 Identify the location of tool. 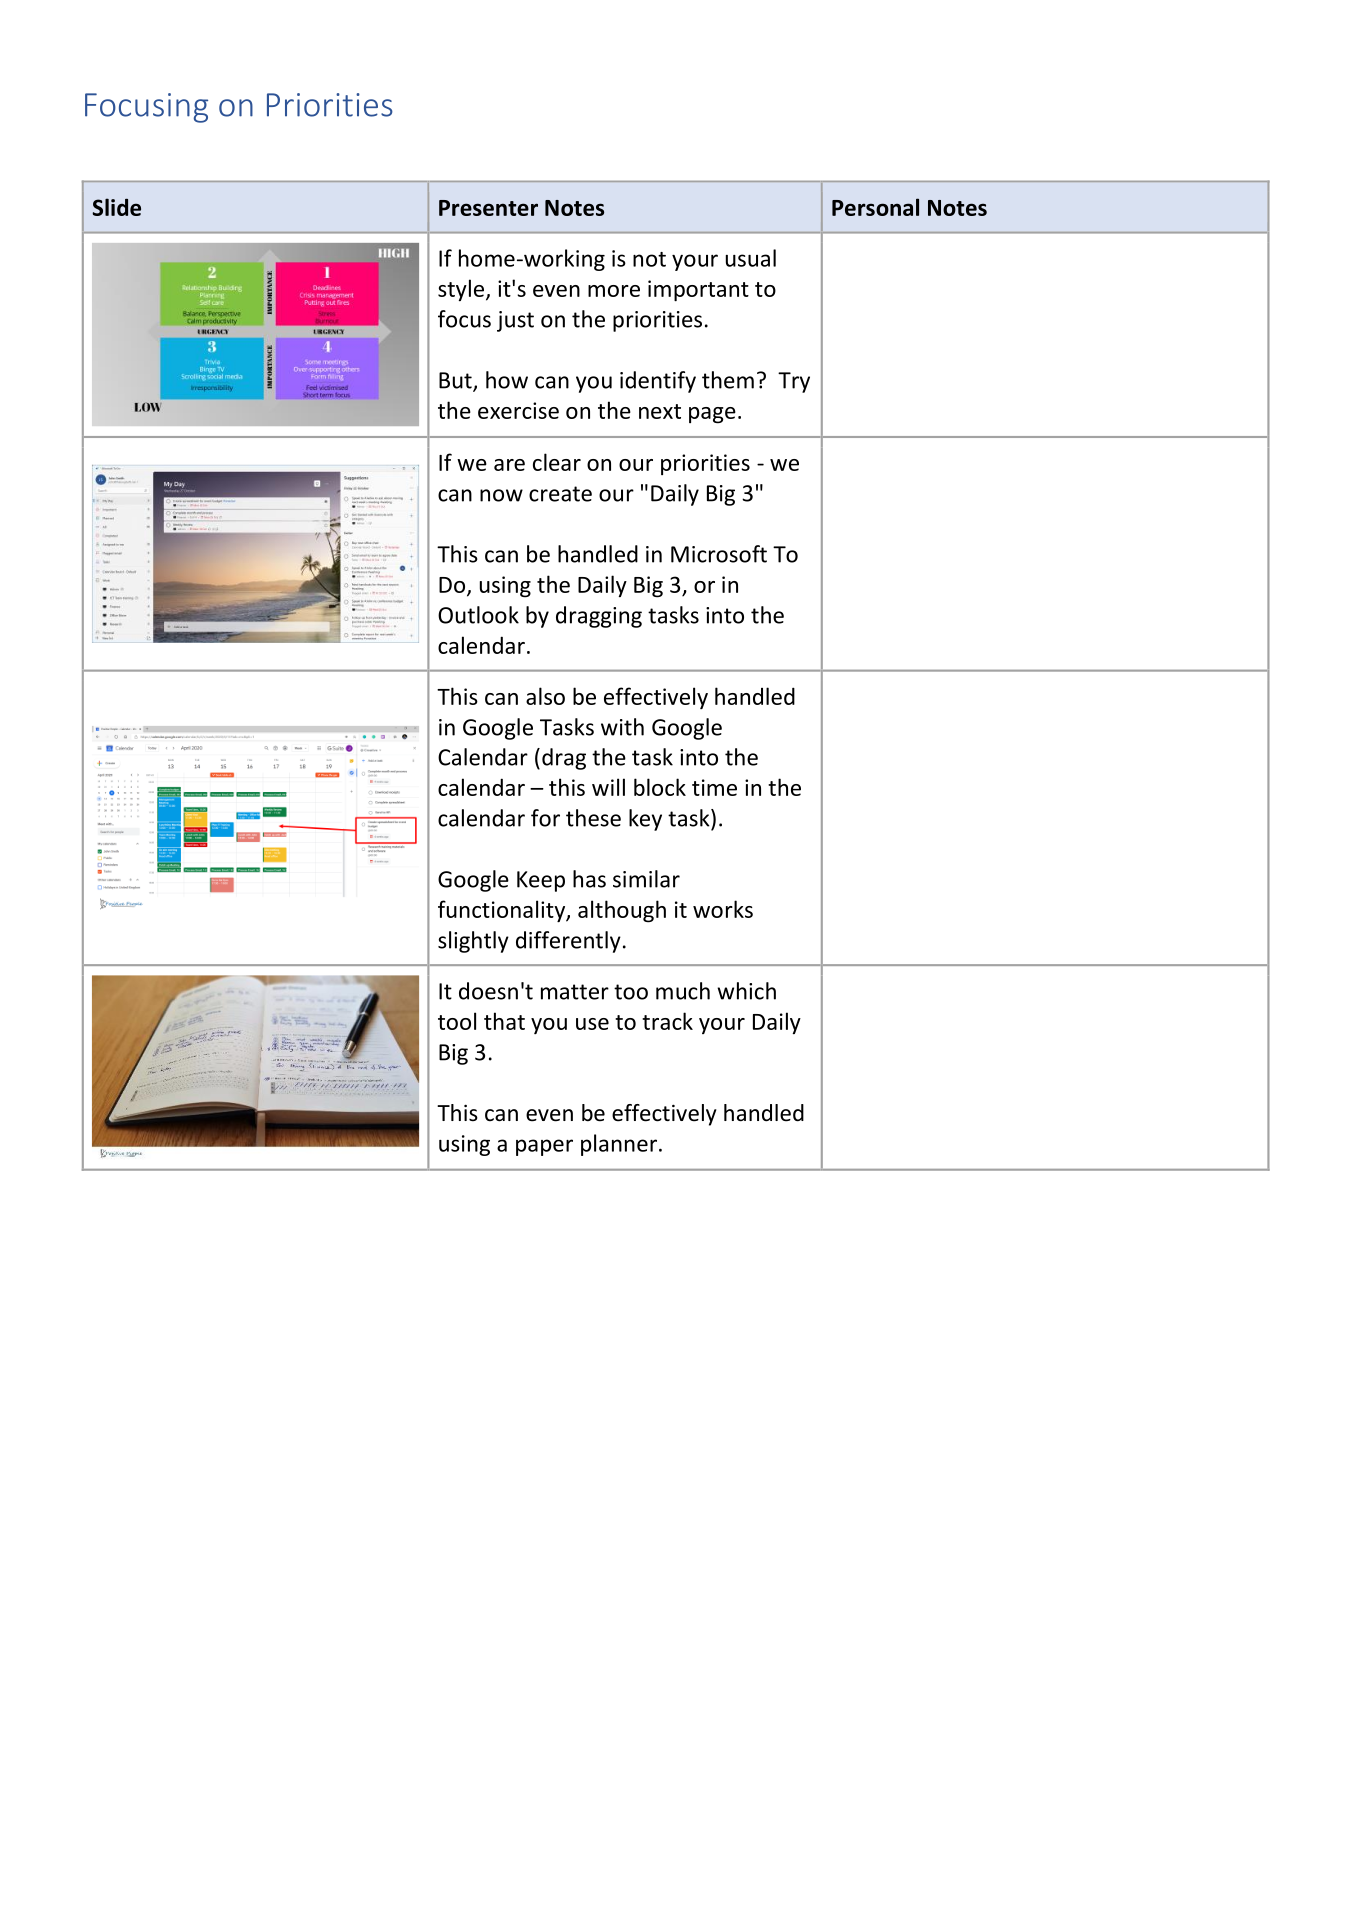
(457, 1021).
